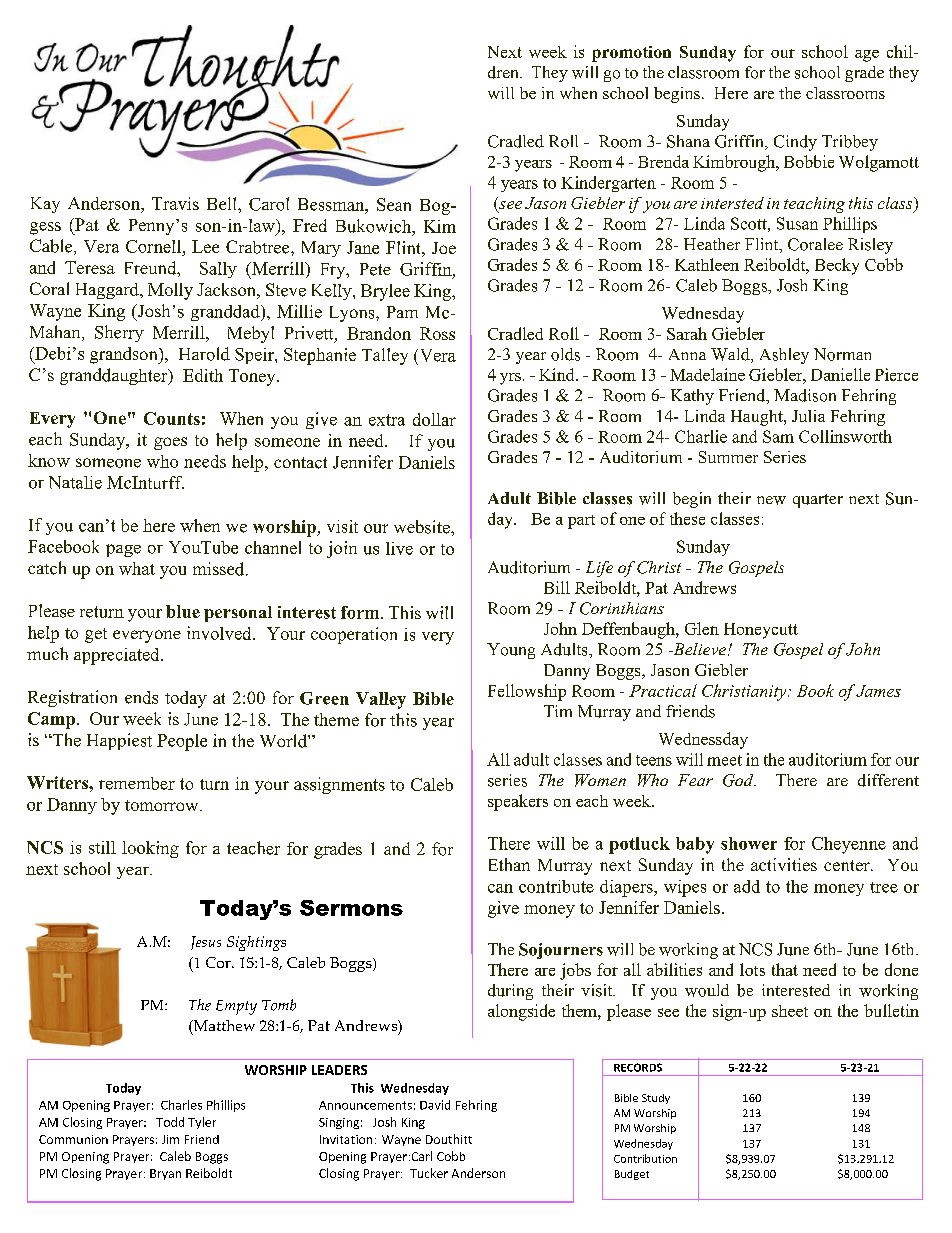 The image size is (952, 1233). I want to click on Travis, so click(175, 203).
